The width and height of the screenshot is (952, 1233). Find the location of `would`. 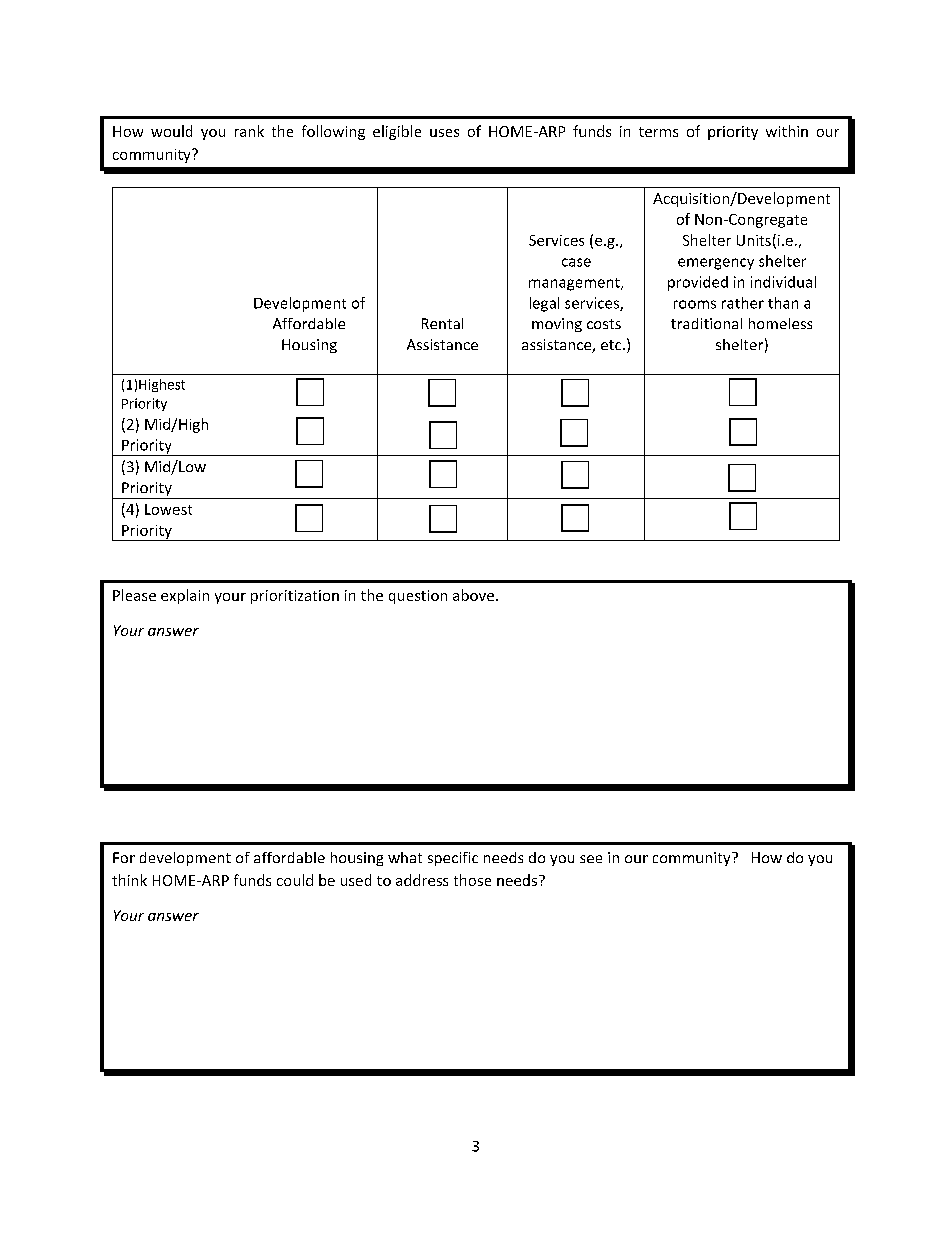

would is located at coordinates (171, 131).
